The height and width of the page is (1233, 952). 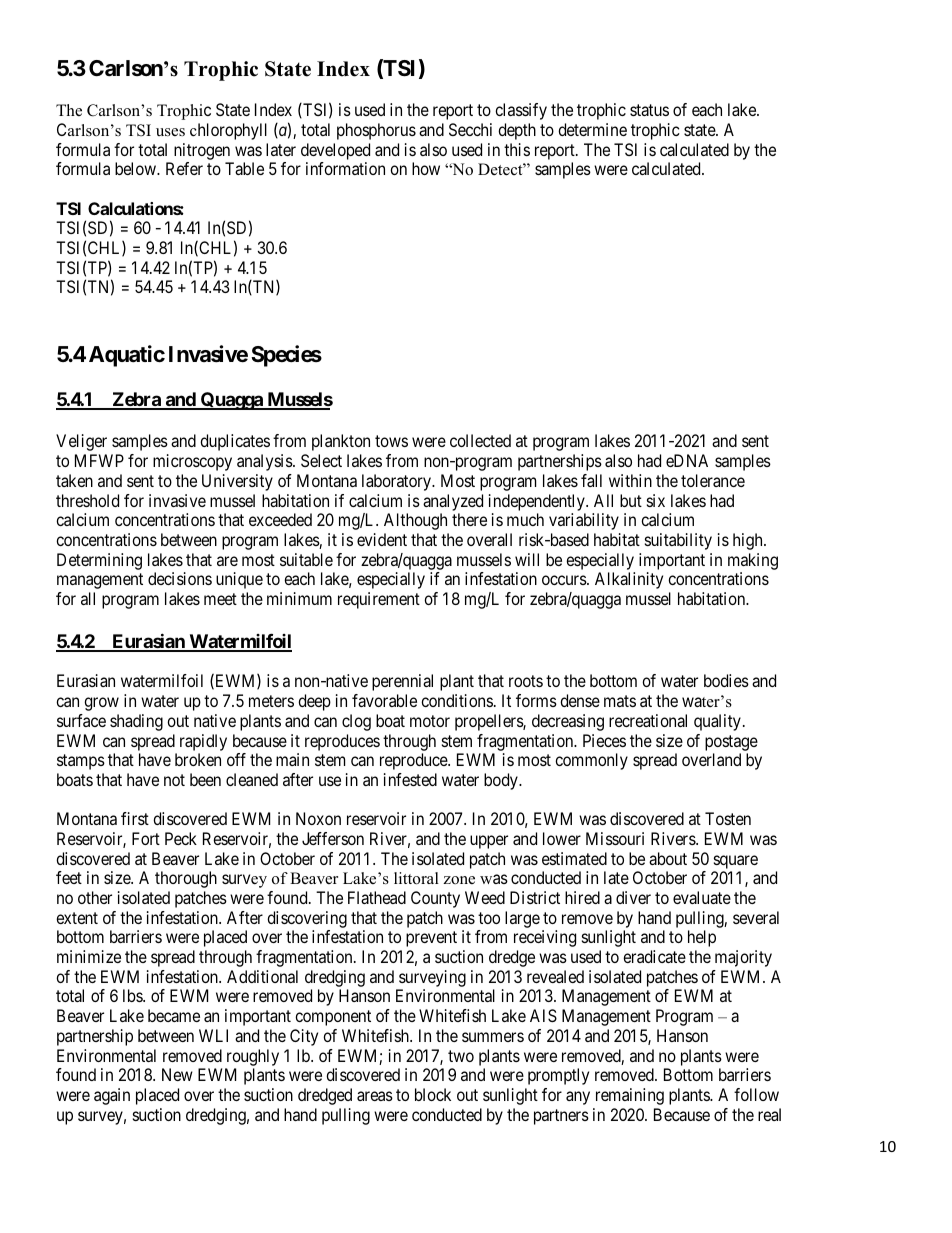 I want to click on tolerance, so click(x=713, y=480).
